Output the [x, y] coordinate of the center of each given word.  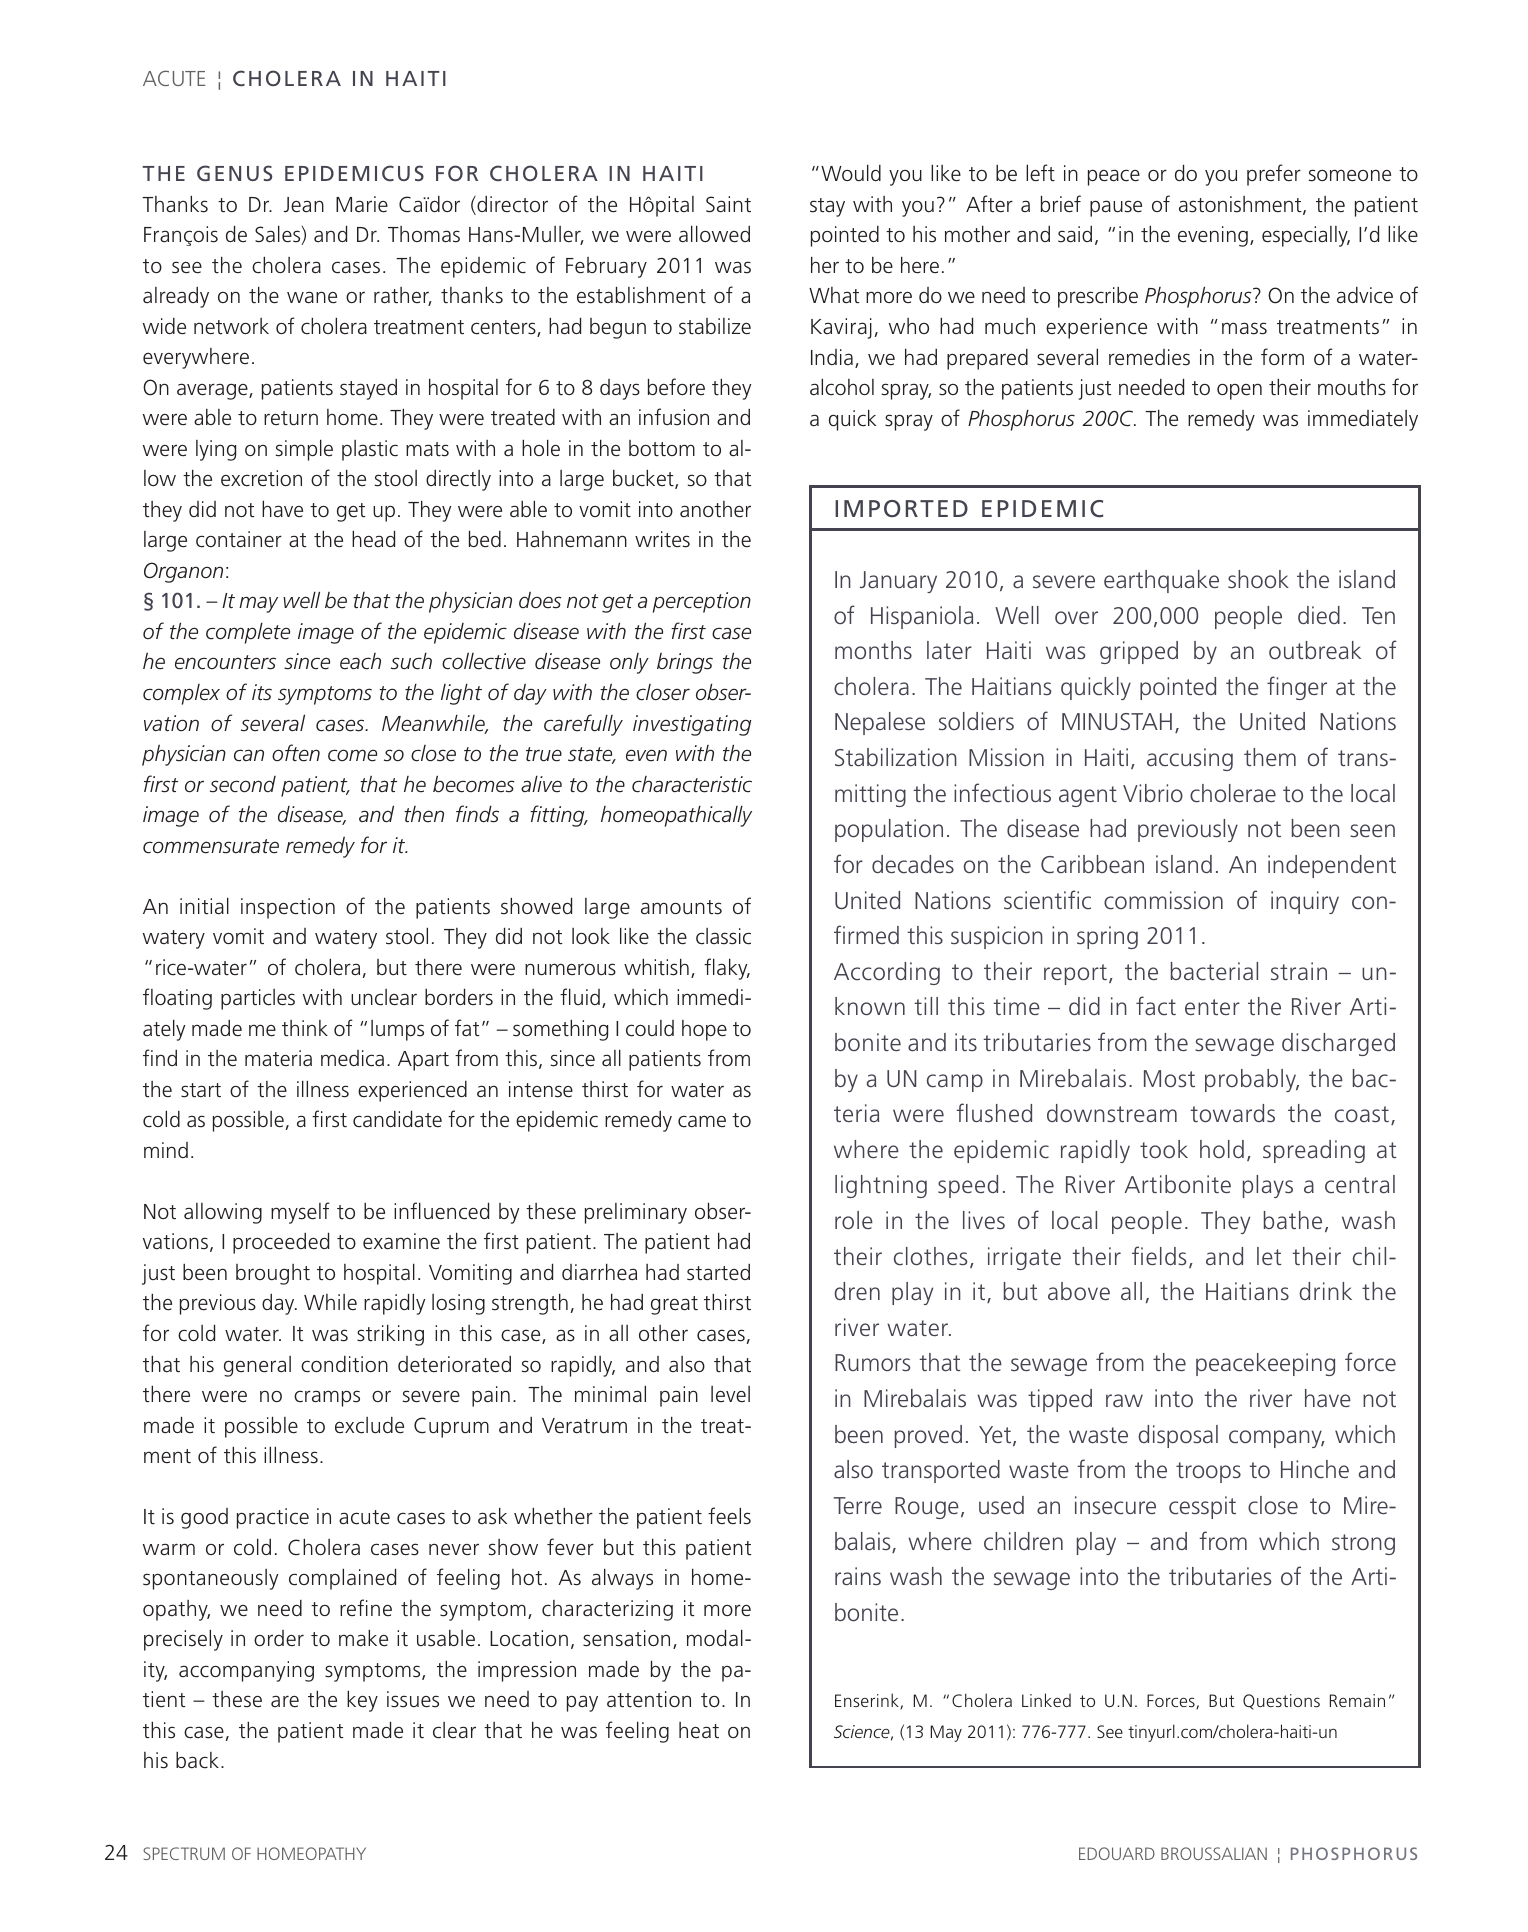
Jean [304, 205]
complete [248, 633]
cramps [327, 1398]
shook [1258, 579]
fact [1156, 1005]
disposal [1178, 1436]
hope [704, 1030]
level [730, 1394]
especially [1306, 236]
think [305, 1028]
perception [702, 602]
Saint [728, 204]
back [197, 1760]
